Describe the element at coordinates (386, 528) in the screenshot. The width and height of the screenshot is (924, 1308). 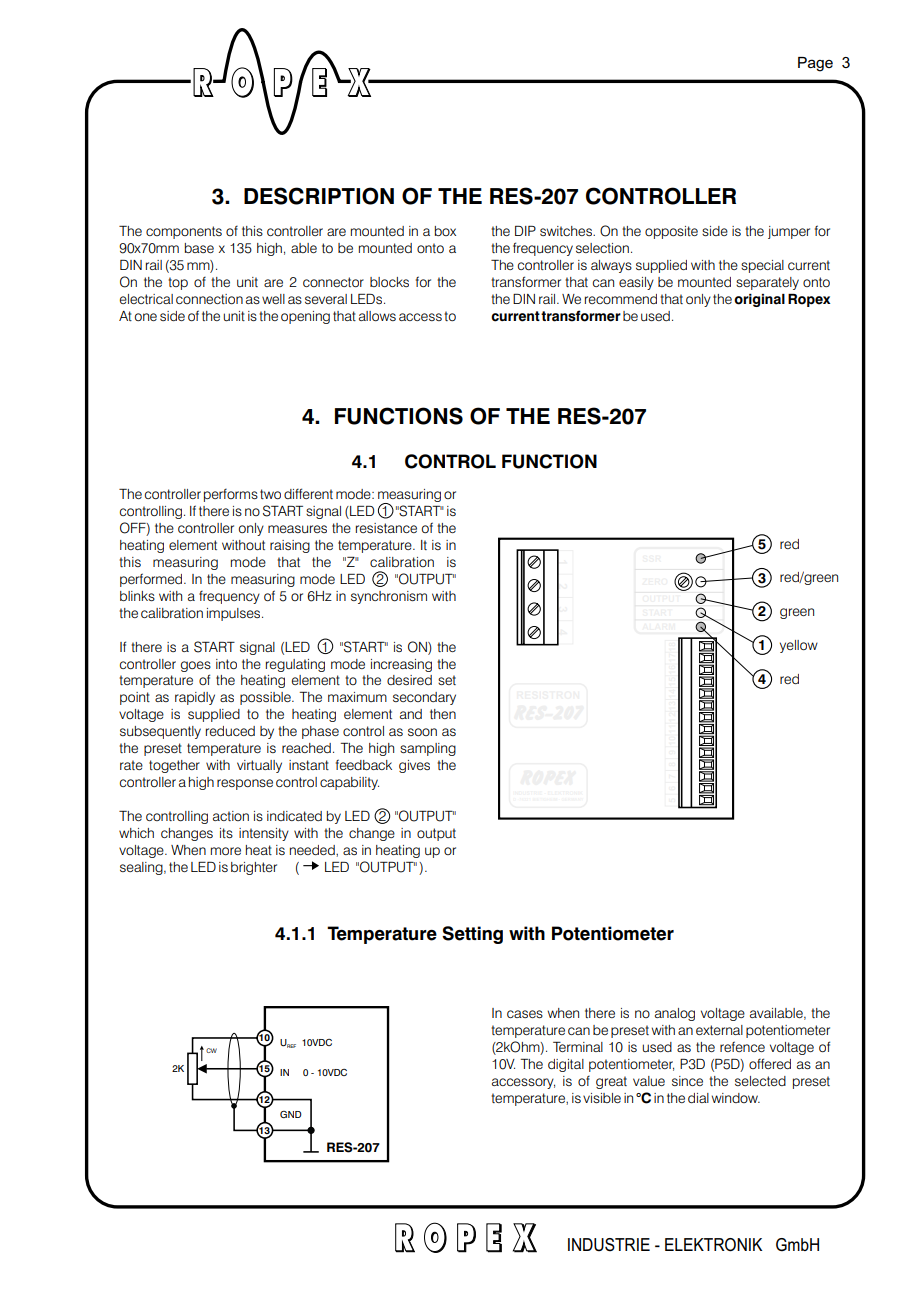
I see `resistance` at that location.
